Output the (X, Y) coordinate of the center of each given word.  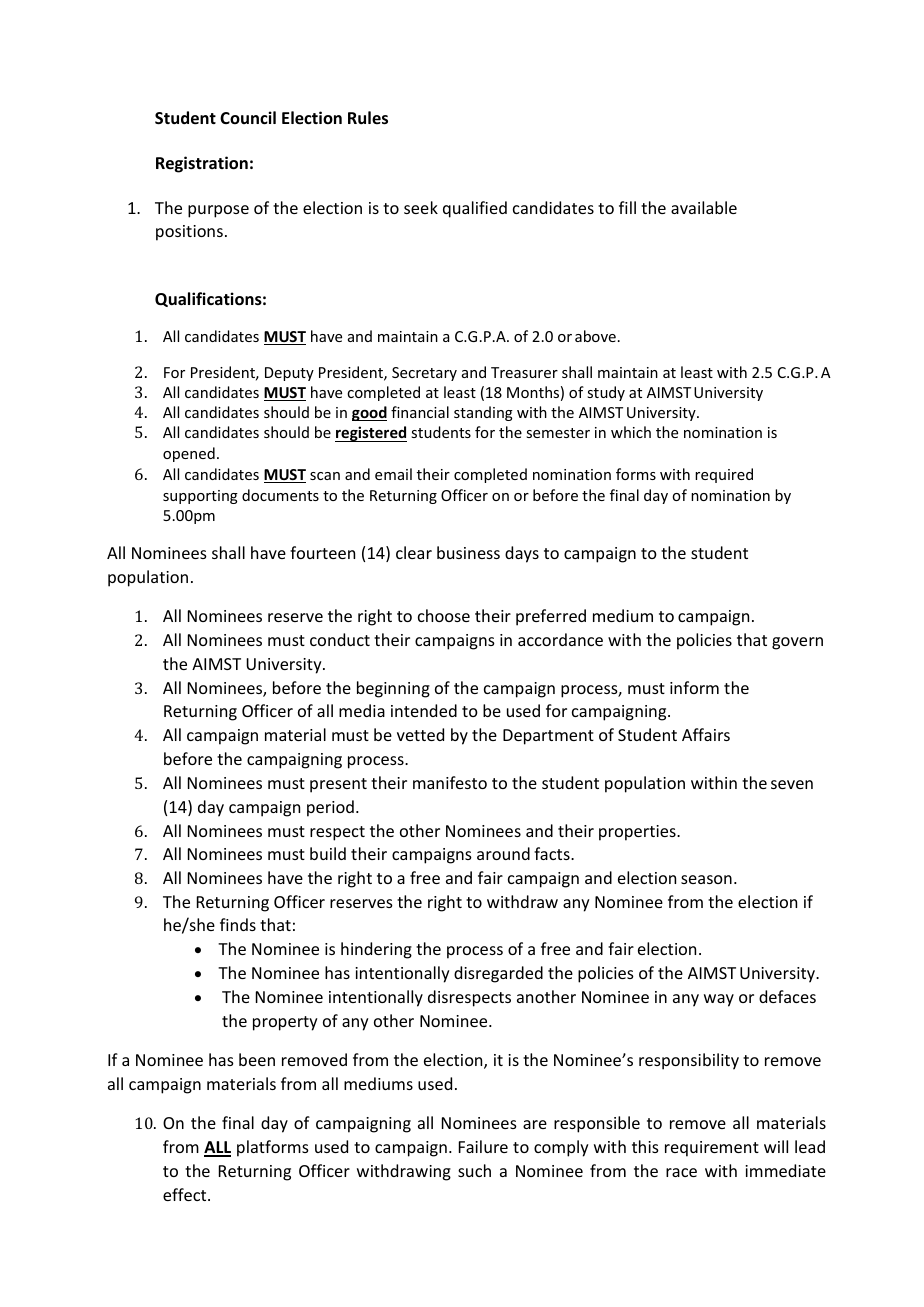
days (522, 554)
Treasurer (524, 372)
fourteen (322, 552)
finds (238, 924)
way (719, 1000)
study (606, 393)
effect (186, 1194)
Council (248, 117)
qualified (475, 209)
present (338, 785)
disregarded (498, 974)
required (724, 475)
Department (548, 737)
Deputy (289, 374)
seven (792, 784)
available (704, 207)
